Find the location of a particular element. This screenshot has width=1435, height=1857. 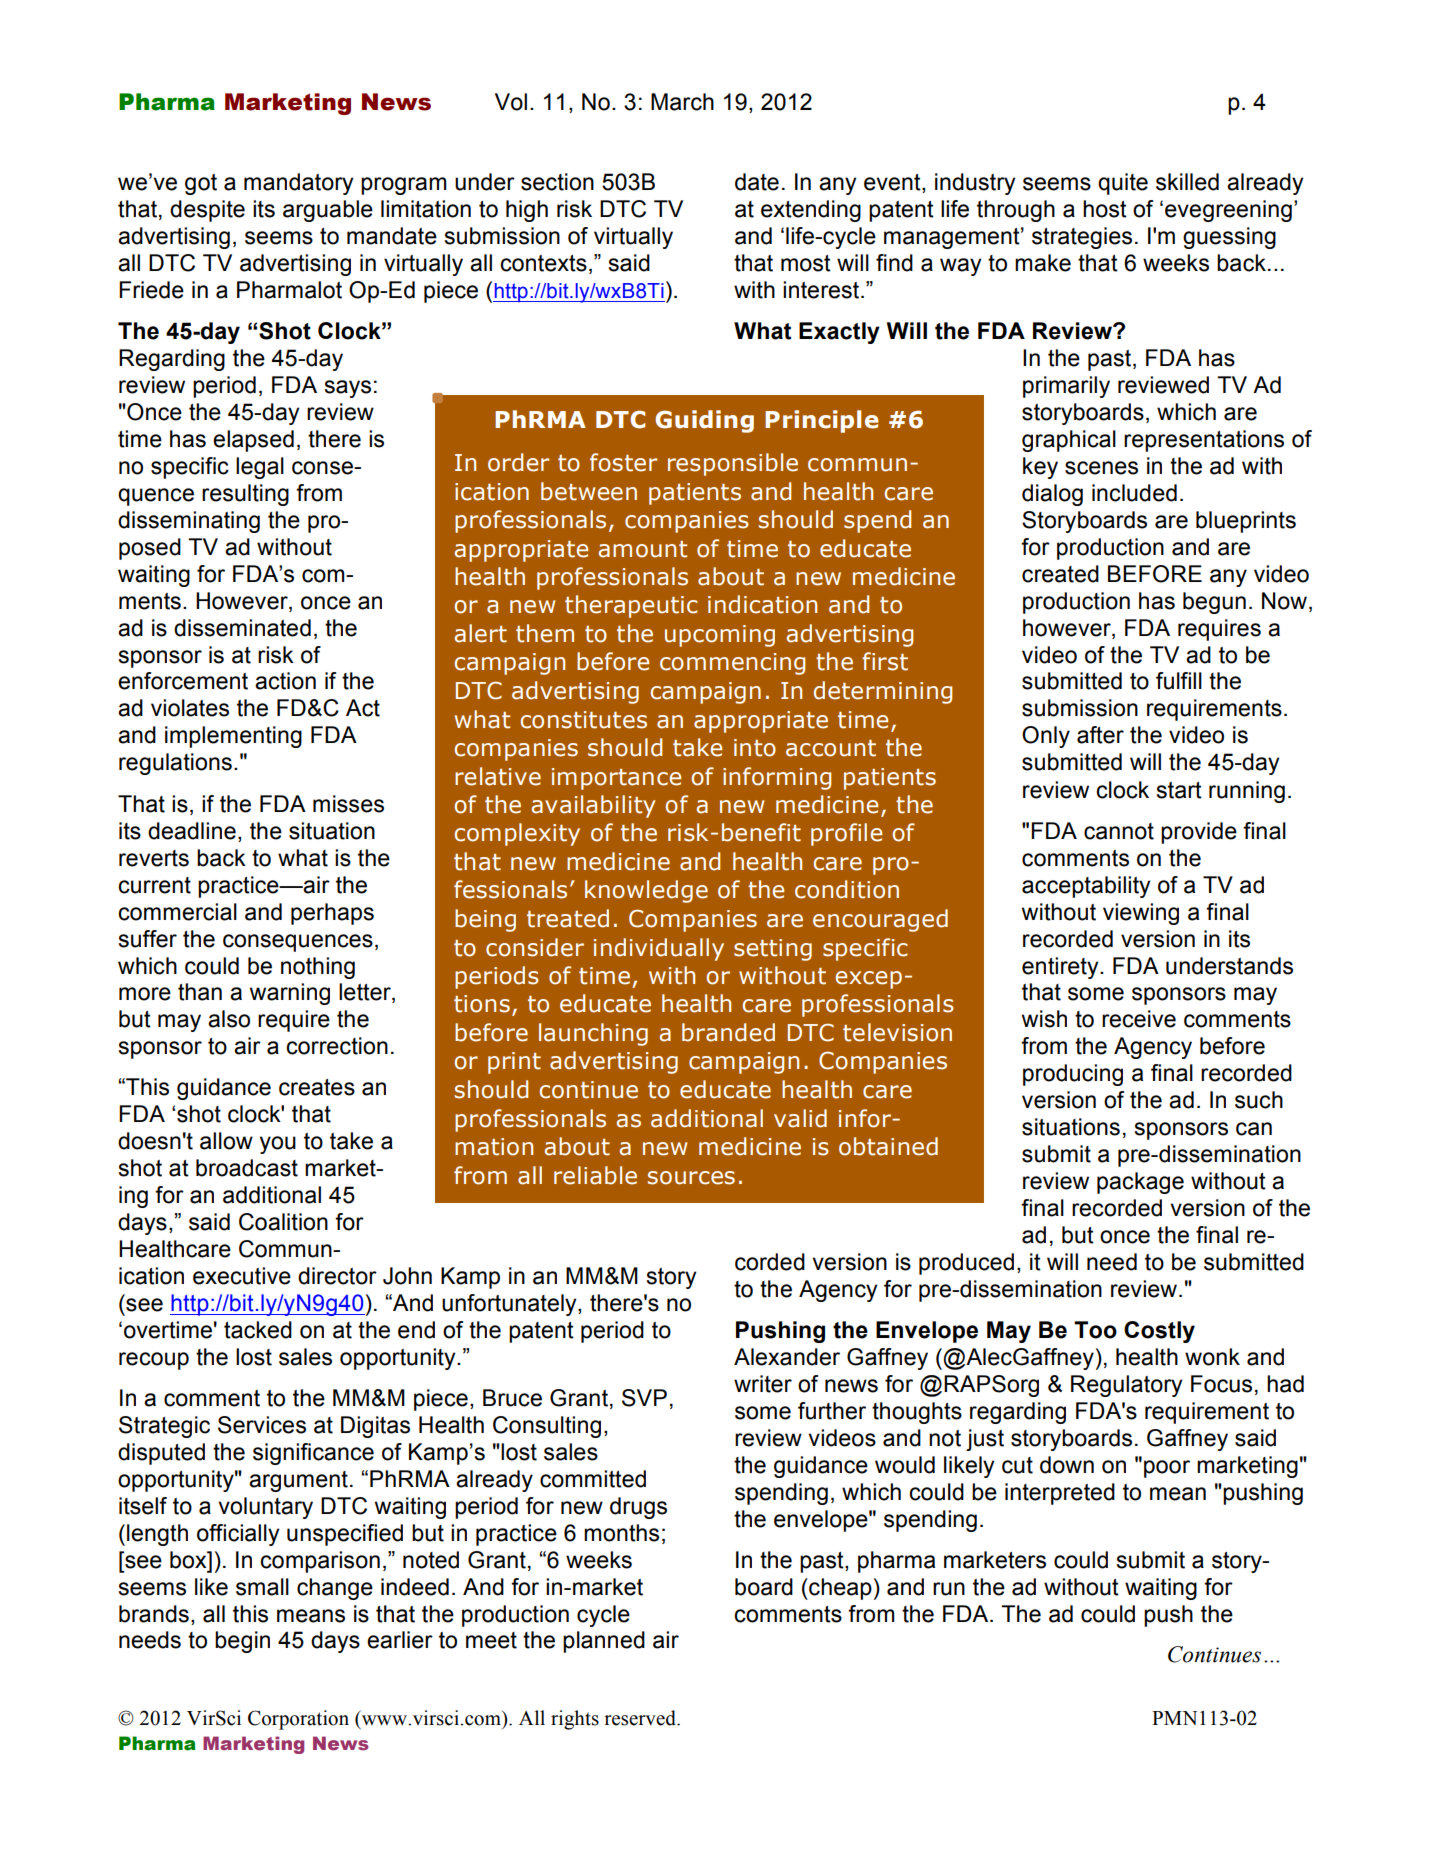

legal is located at coordinates (260, 468).
